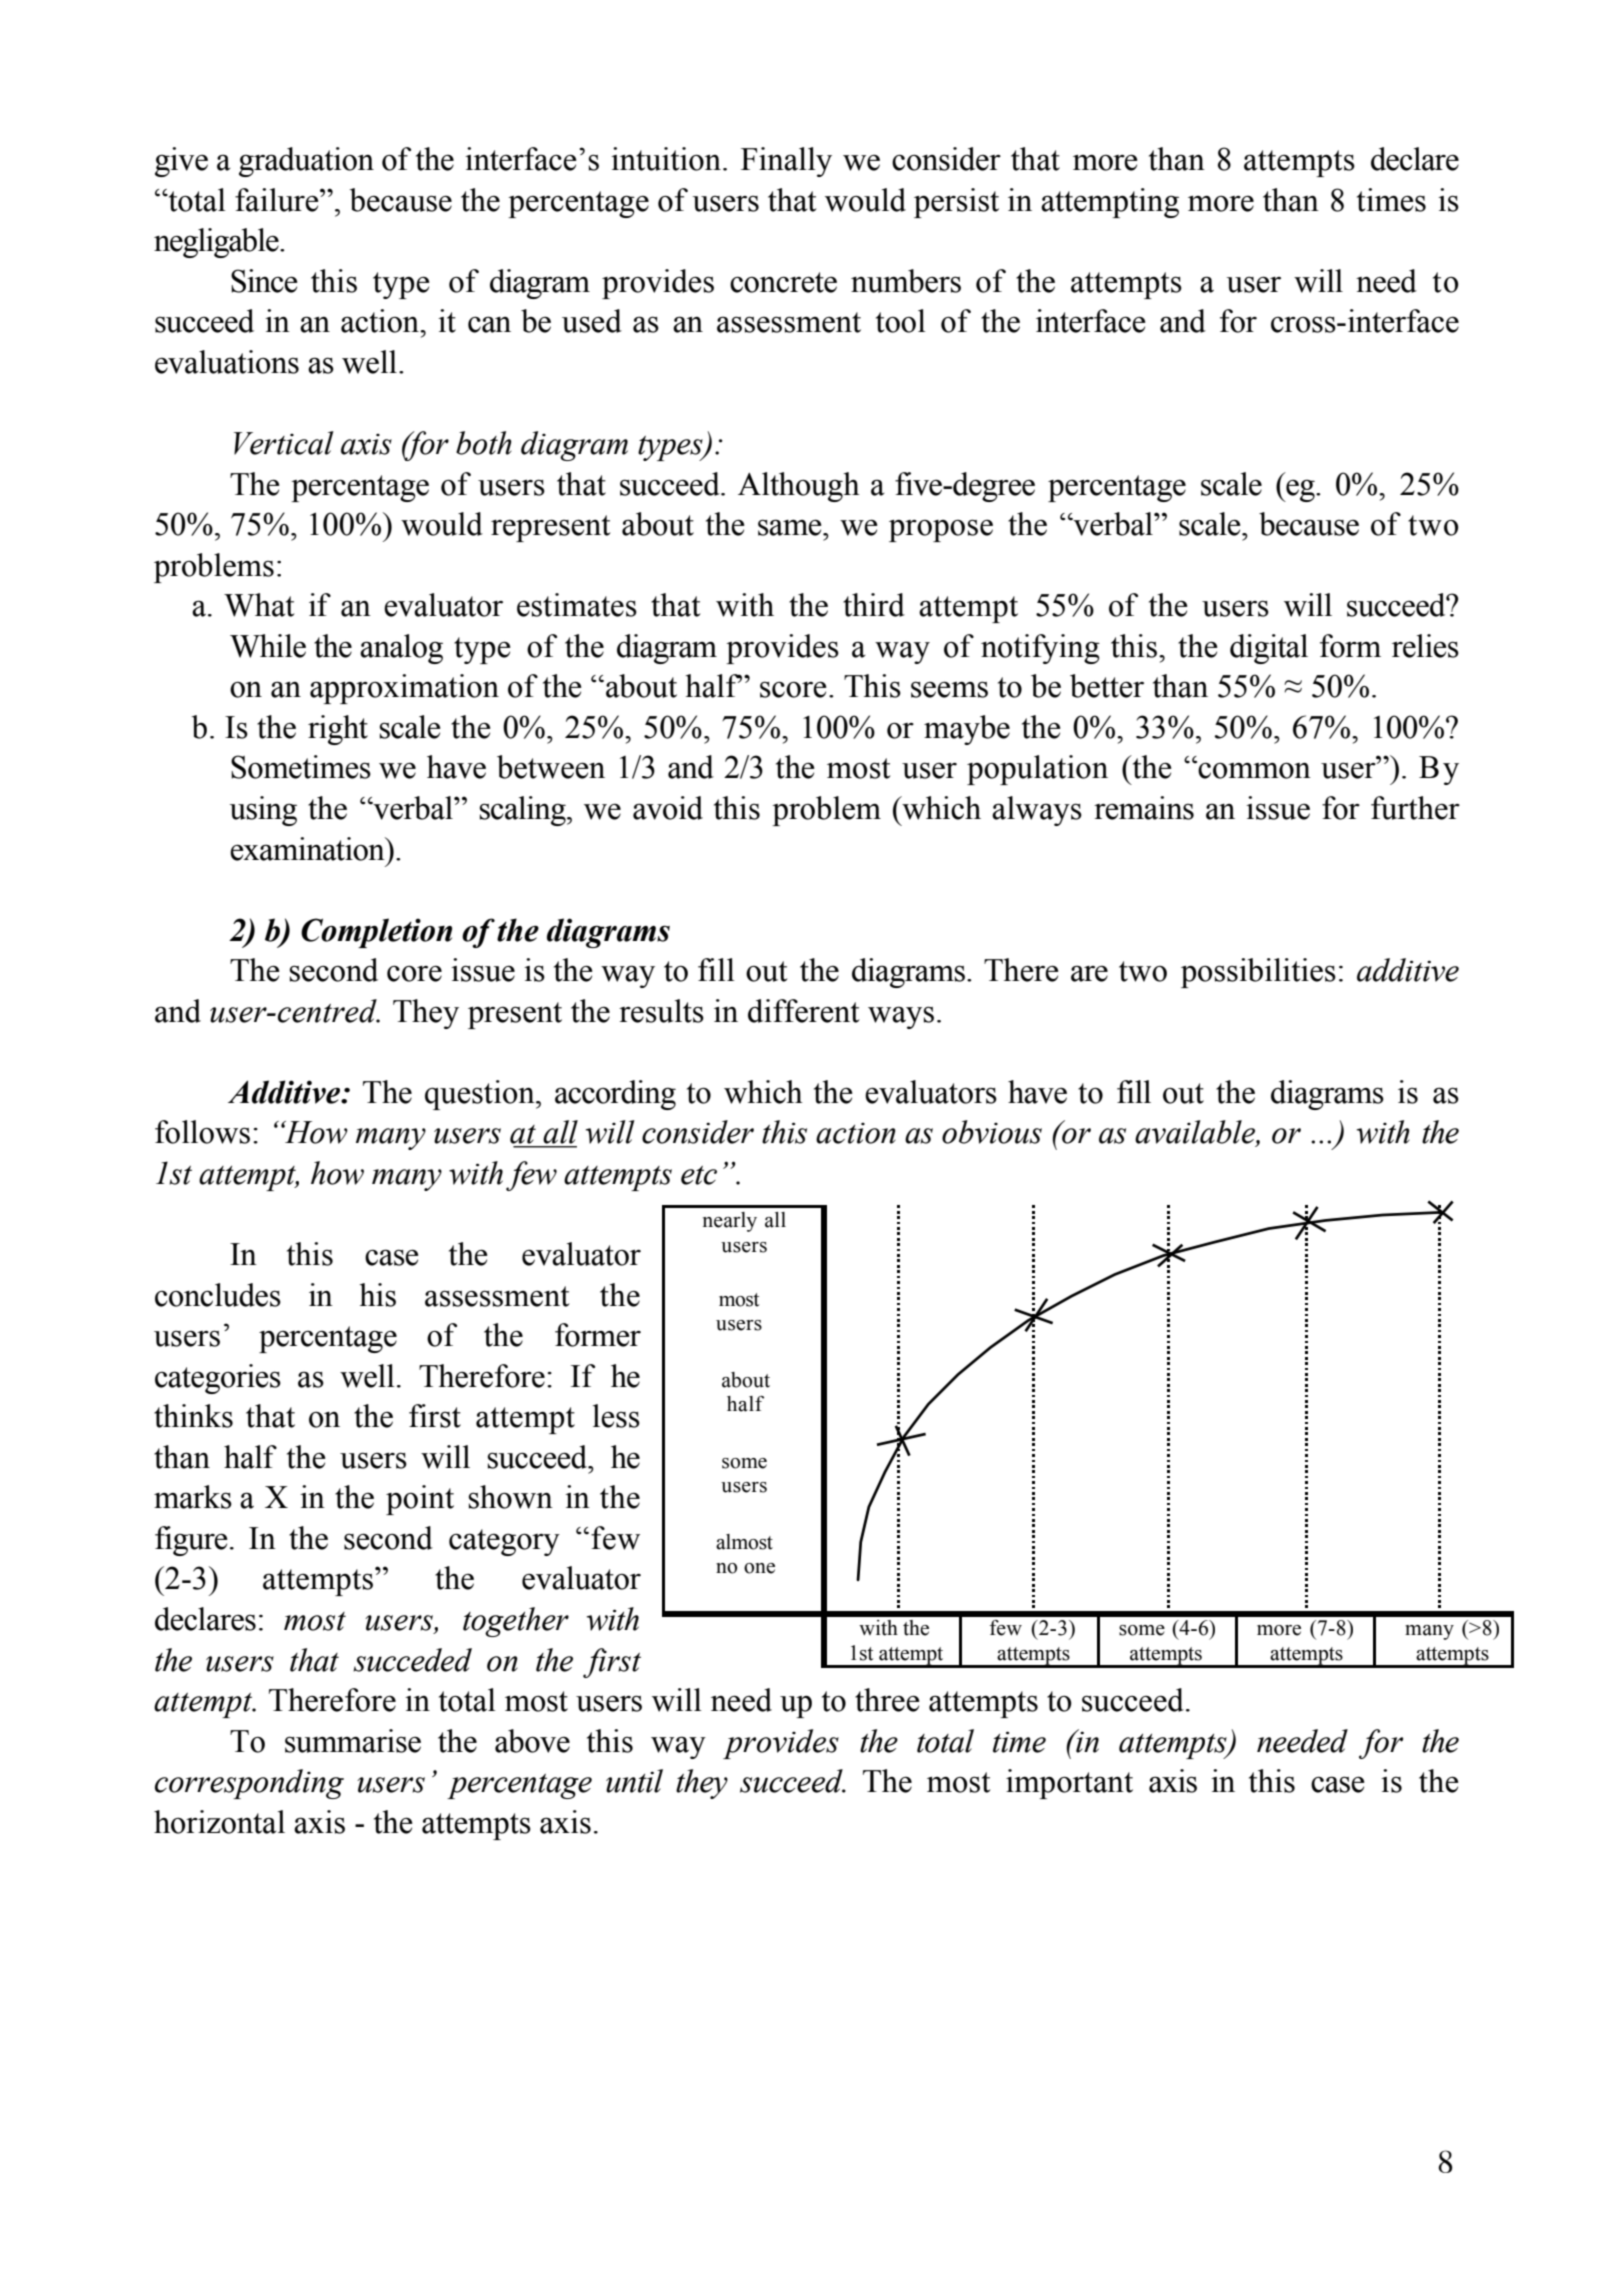 The height and width of the document is (2276, 1608). What do you see at coordinates (730, 1222) in the document?
I see `nearly` at bounding box center [730, 1222].
